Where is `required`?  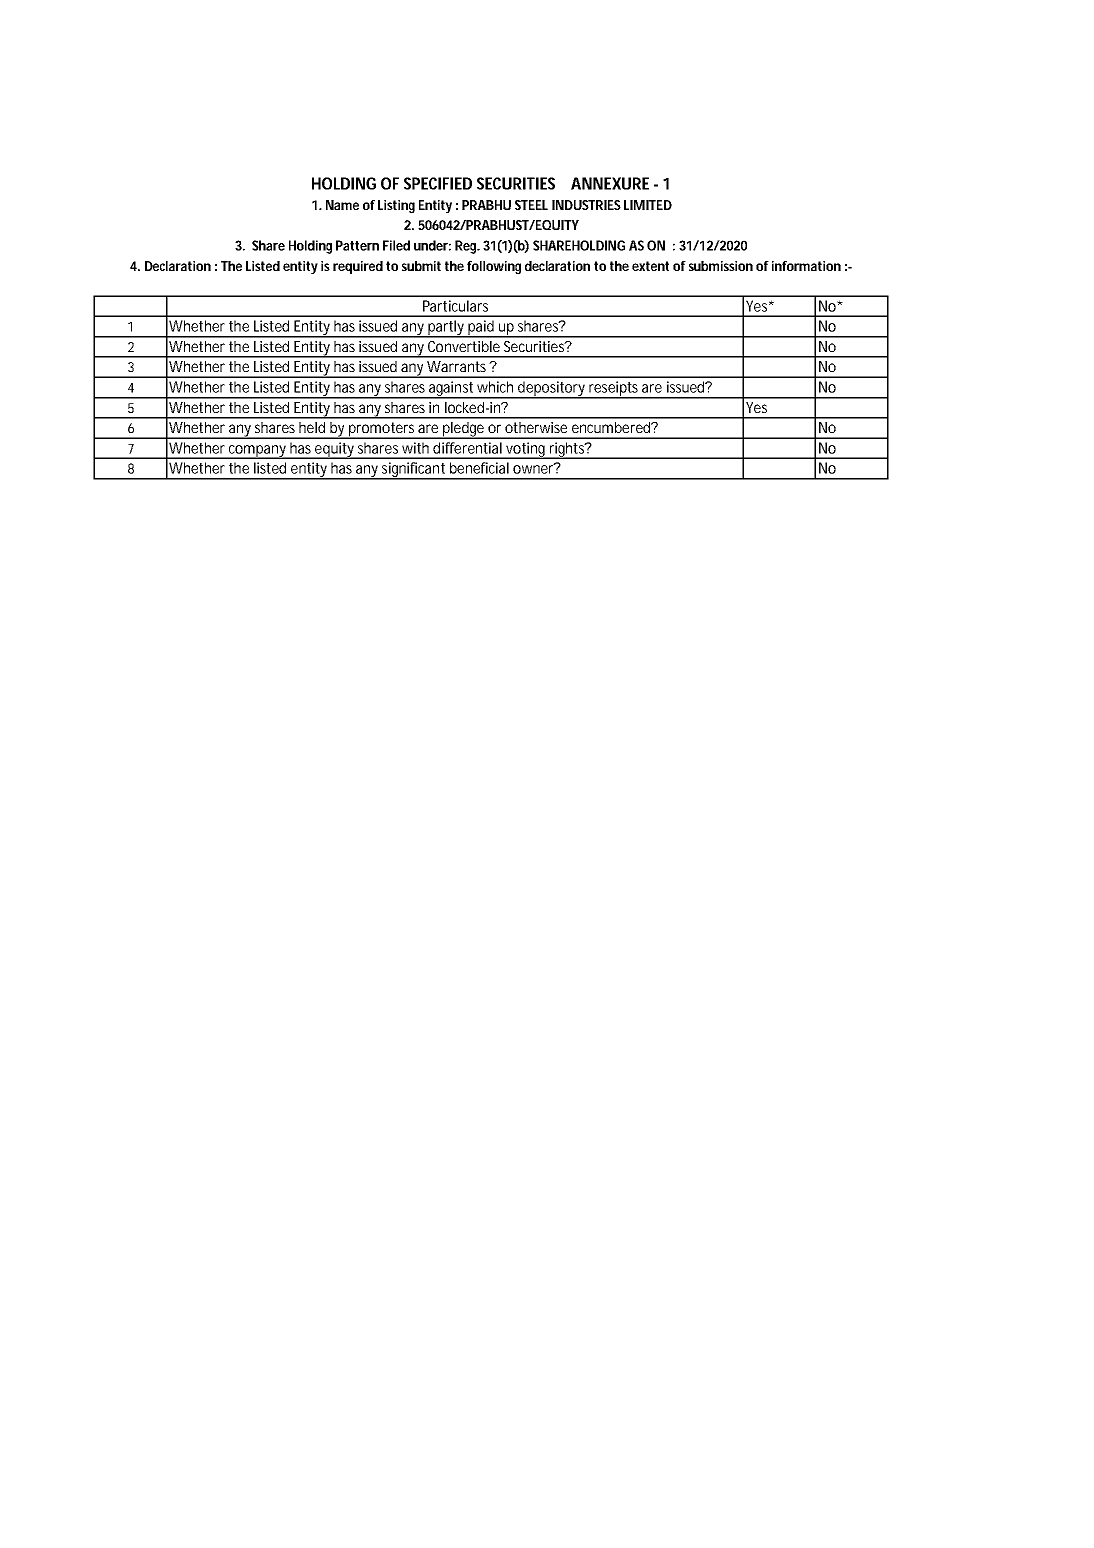 required is located at coordinates (358, 267).
